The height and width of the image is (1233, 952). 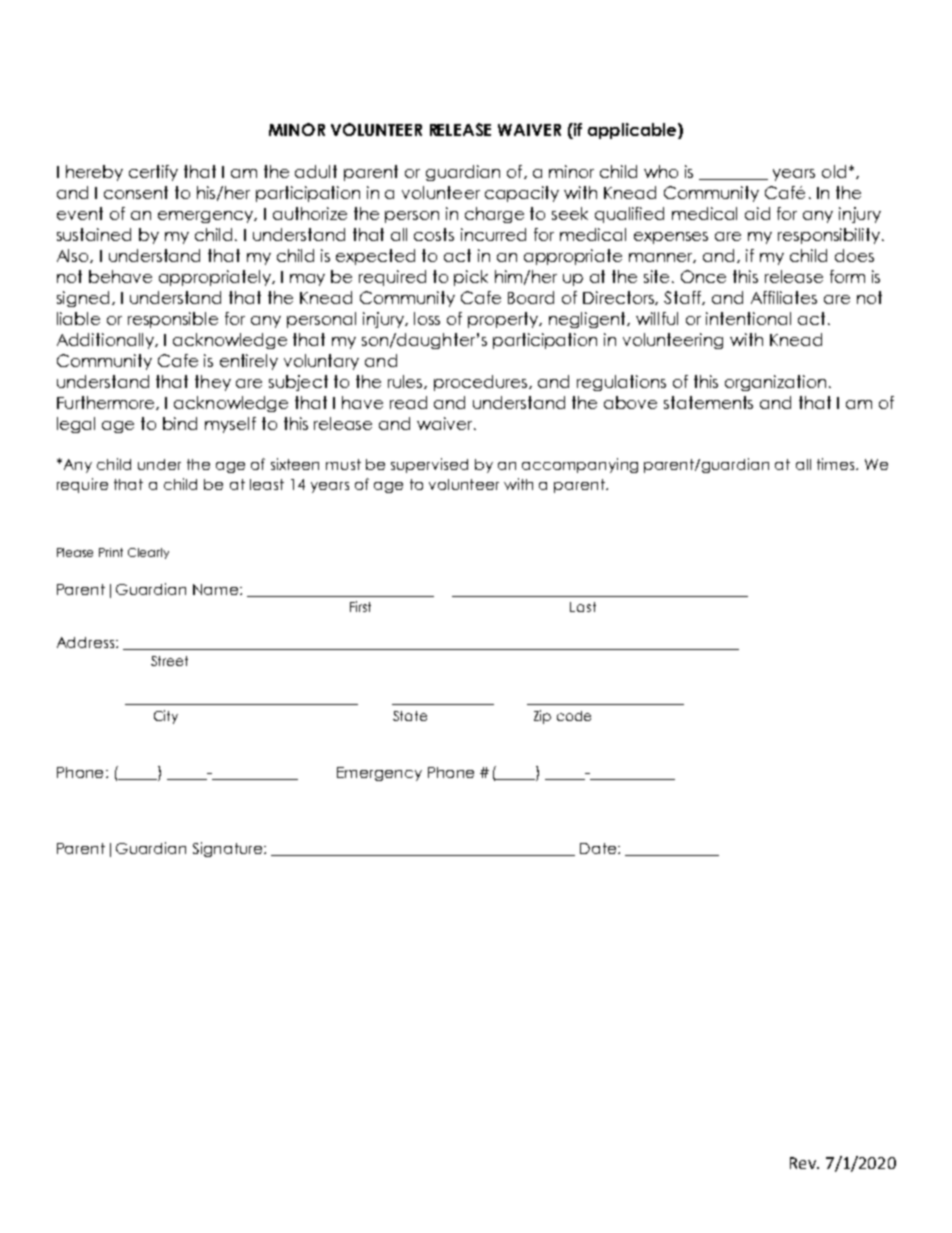 I want to click on First, so click(x=360, y=606).
